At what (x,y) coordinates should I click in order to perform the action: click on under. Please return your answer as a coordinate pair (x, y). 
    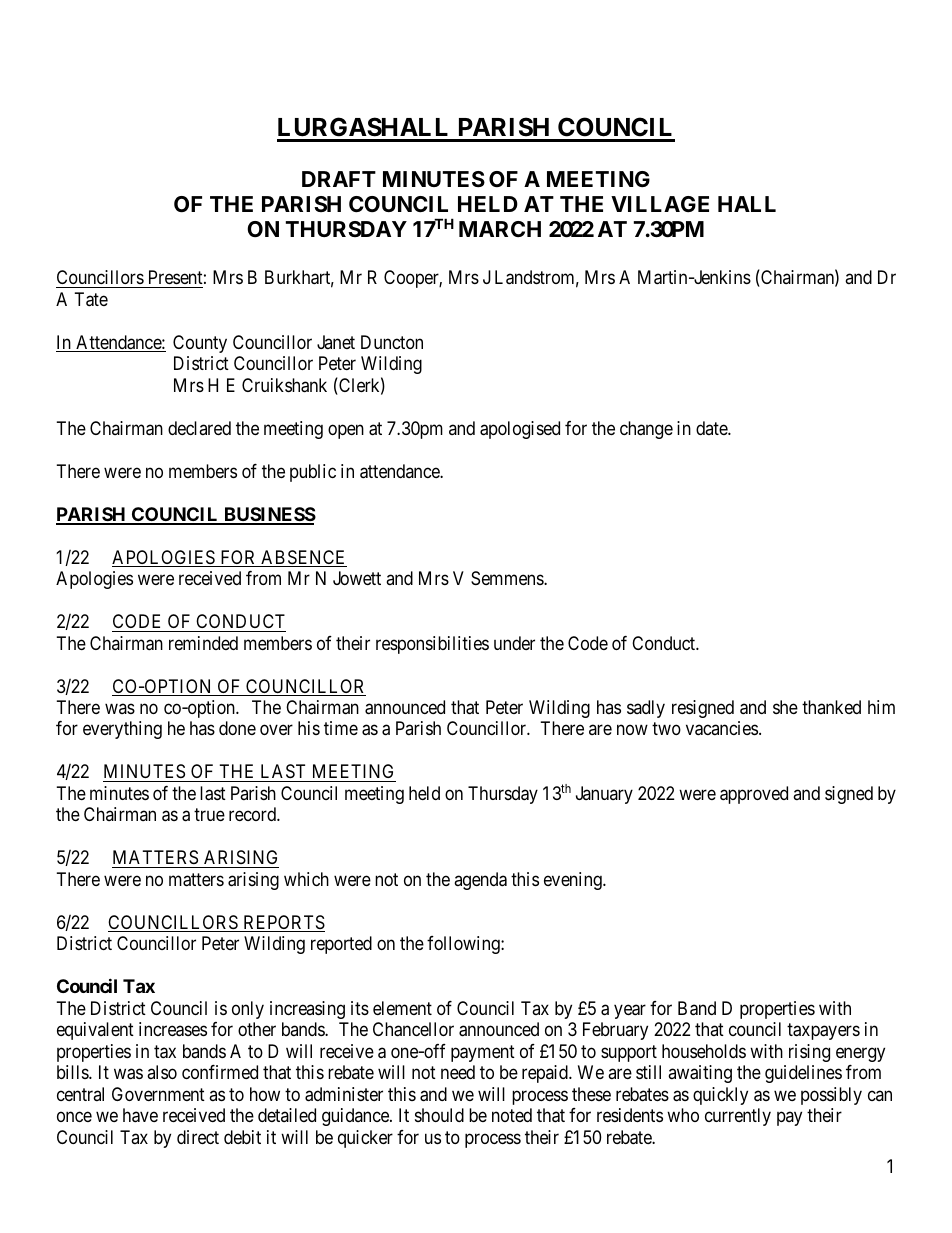
    Looking at the image, I should click on (514, 643).
